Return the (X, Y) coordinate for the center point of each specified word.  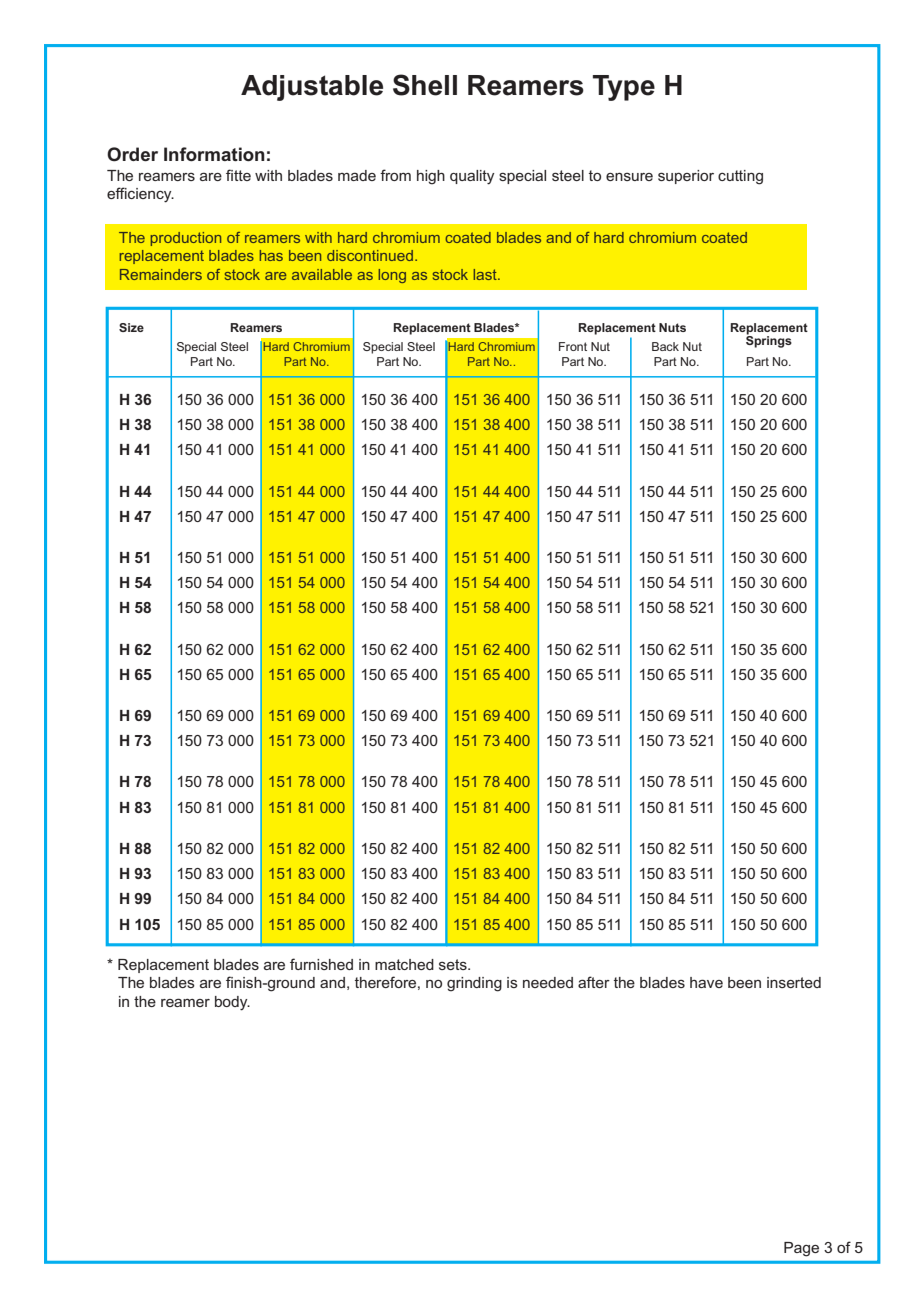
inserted (794, 982)
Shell (425, 85)
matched (404, 964)
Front (573, 346)
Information (214, 154)
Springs (769, 341)
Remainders (161, 274)
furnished (321, 964)
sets (454, 964)
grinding (474, 984)
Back (665, 346)
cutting (740, 177)
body (232, 1003)
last (486, 274)
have (706, 982)
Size (131, 327)
